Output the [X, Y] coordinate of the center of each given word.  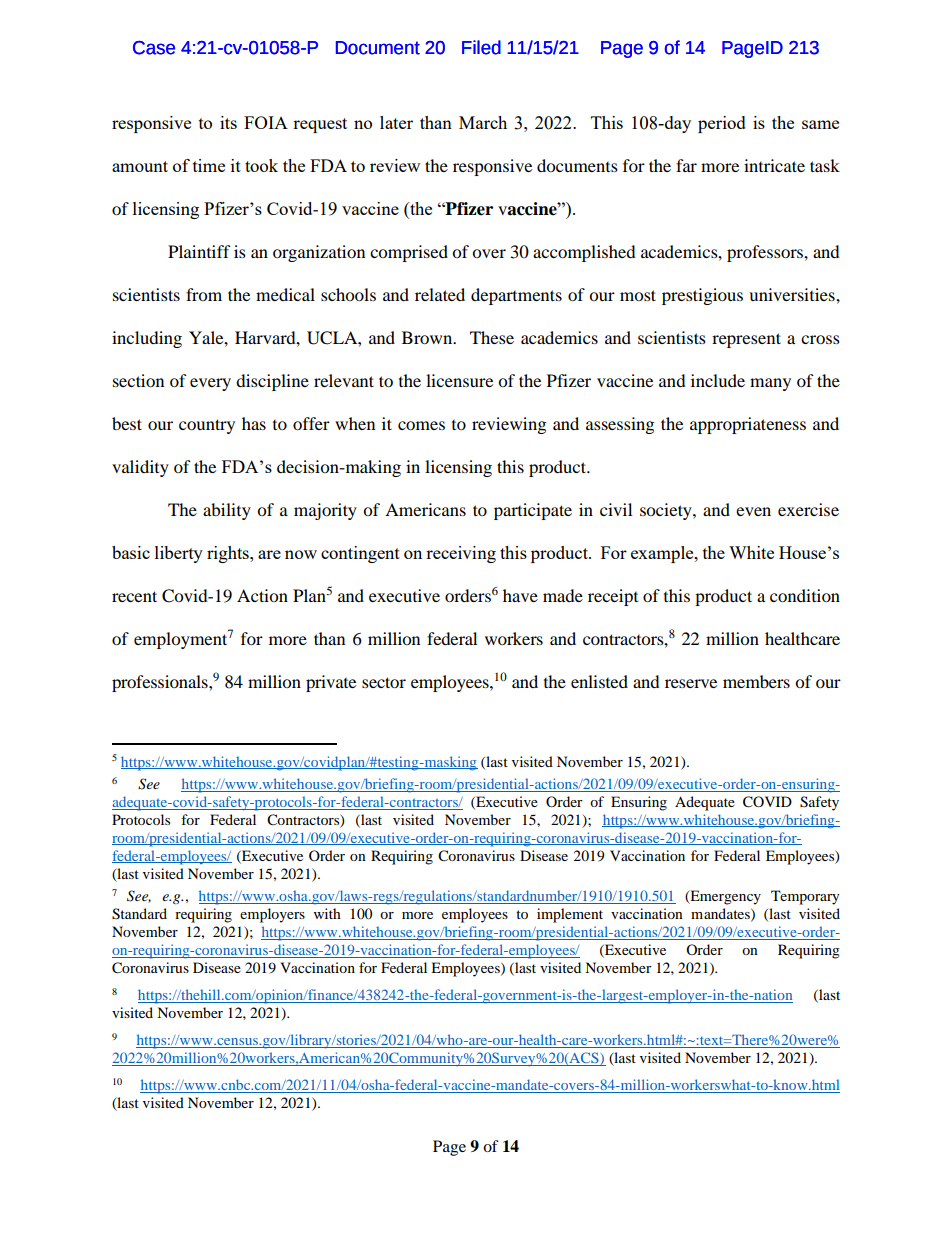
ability [227, 511]
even [753, 511]
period [722, 124]
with [327, 913]
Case [154, 48]
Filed [481, 47]
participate [533, 511]
